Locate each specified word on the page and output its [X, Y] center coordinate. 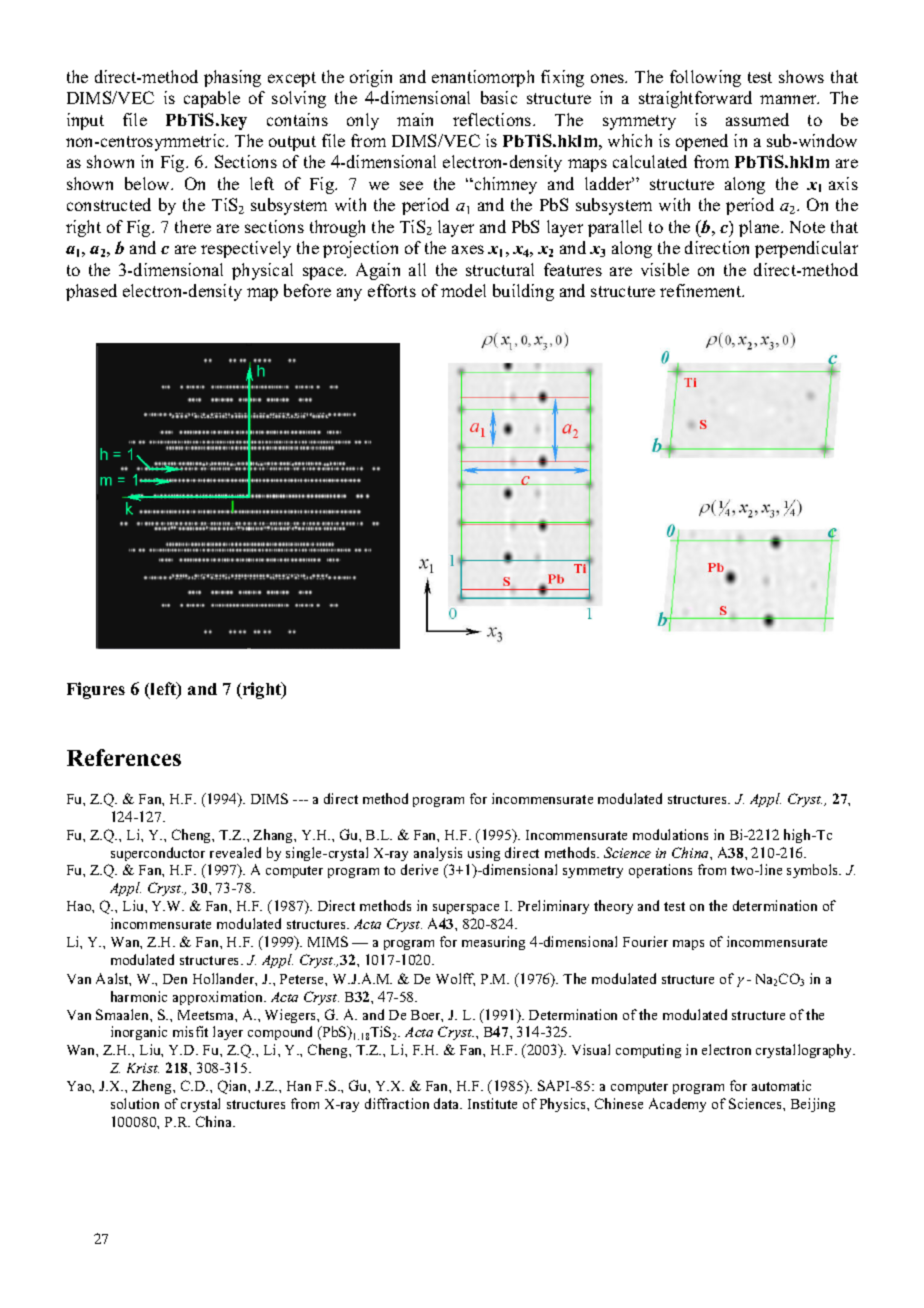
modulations [670, 834]
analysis [438, 854]
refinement [702, 290]
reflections [493, 119]
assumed [757, 119]
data [448, 1103]
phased [91, 292]
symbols [814, 871]
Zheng [153, 1087]
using [484, 854]
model [463, 290]
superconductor [158, 854]
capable [212, 99]
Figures [96, 690]
